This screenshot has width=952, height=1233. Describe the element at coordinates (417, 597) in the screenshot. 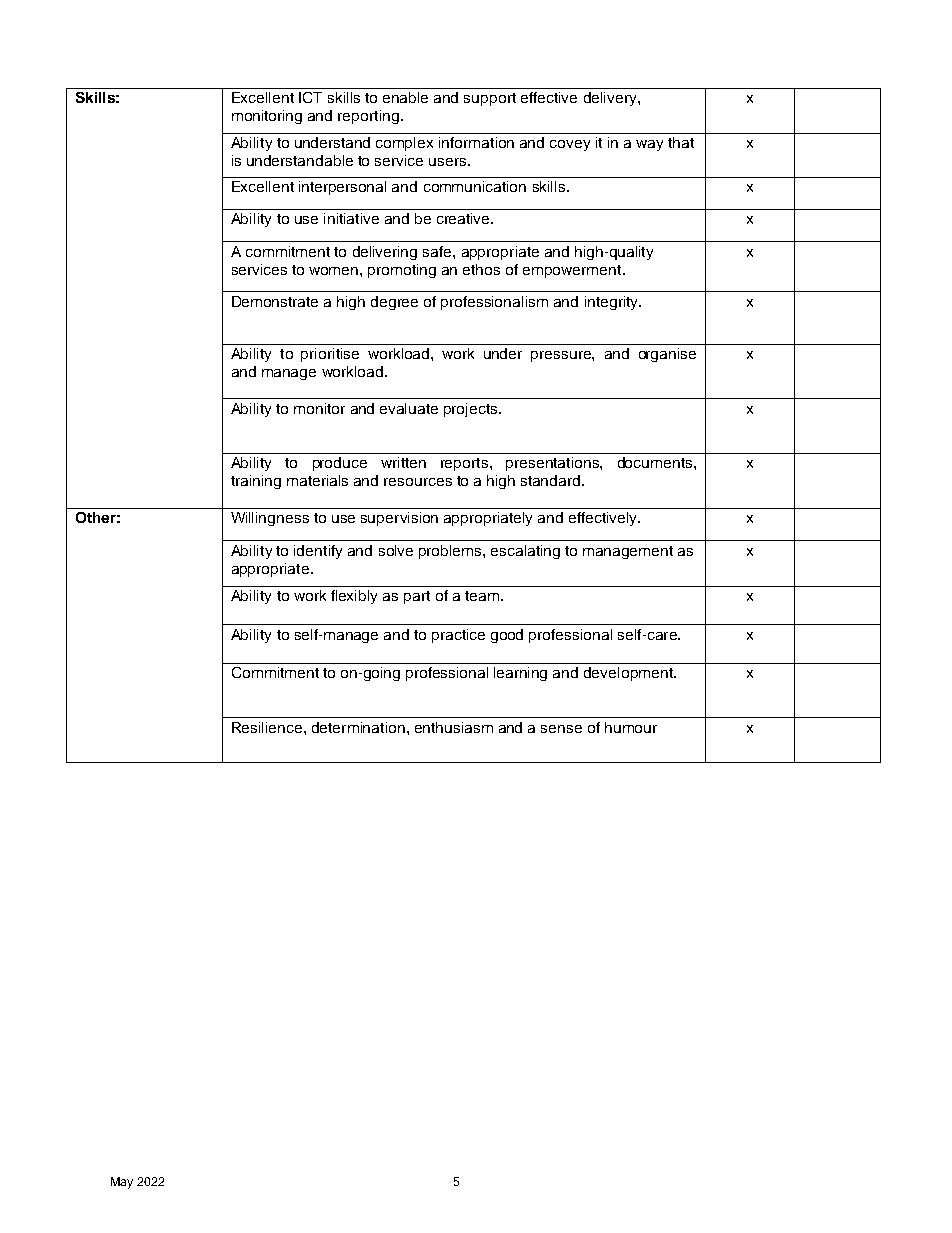

I see `part` at that location.
